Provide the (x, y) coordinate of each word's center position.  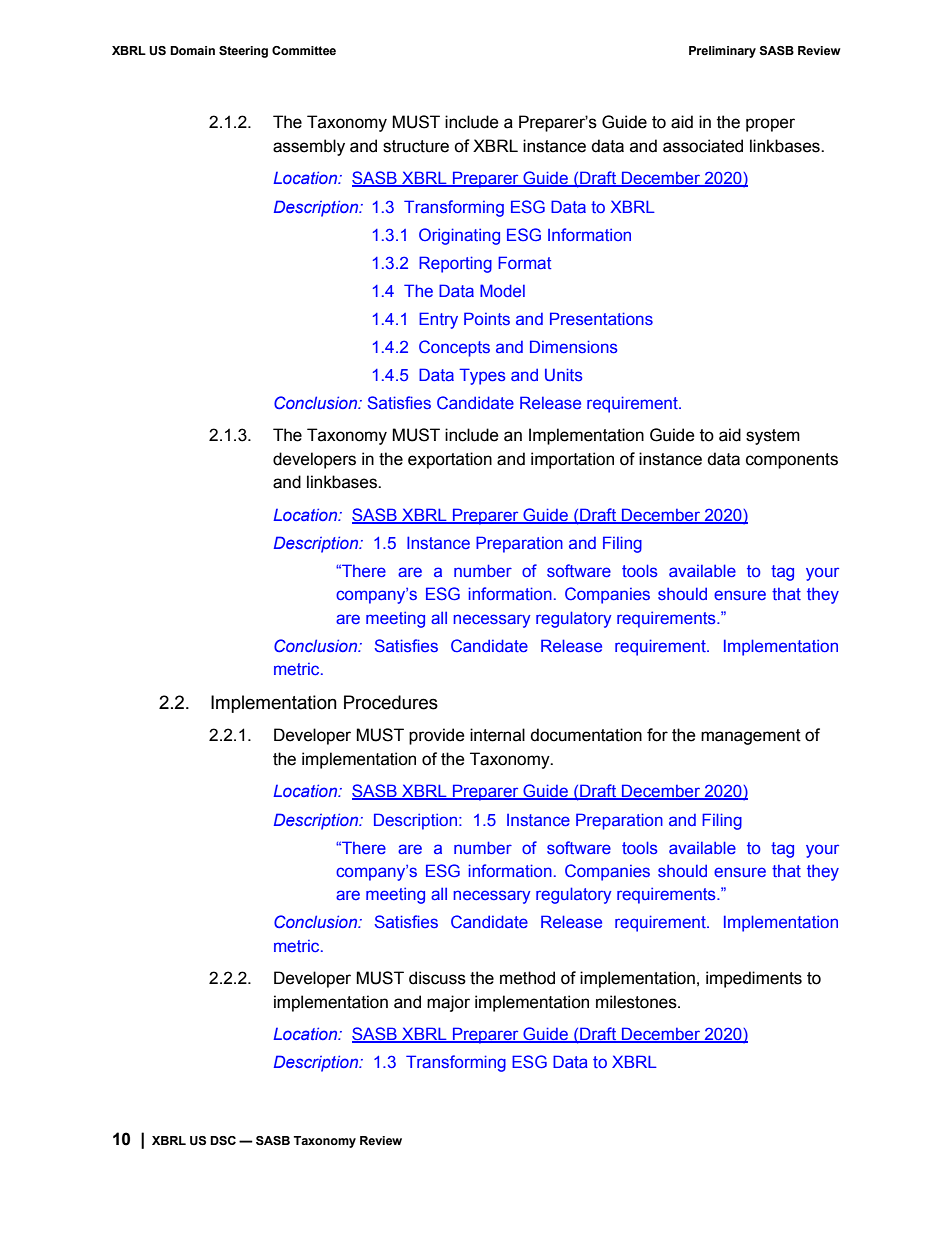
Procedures (391, 702)
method (527, 978)
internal (497, 735)
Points (487, 318)
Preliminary (722, 52)
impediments (754, 979)
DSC (223, 1140)
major (448, 1003)
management (751, 737)
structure (416, 146)
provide (437, 736)
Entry (438, 320)
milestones (637, 1002)
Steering (243, 52)
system (773, 437)
